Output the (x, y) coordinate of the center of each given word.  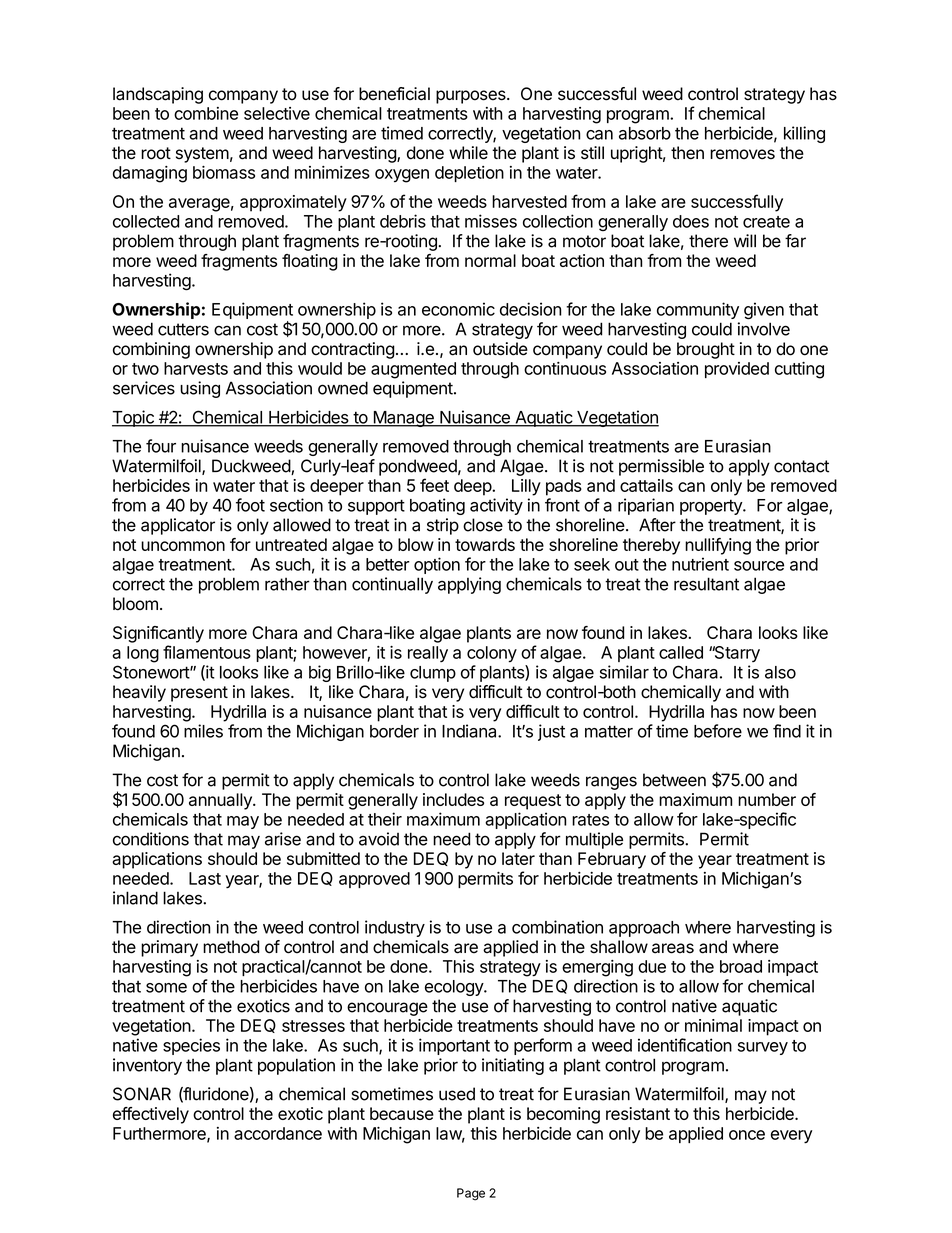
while (468, 153)
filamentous (207, 652)
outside (500, 349)
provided (737, 370)
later (518, 858)
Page (471, 1194)
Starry (736, 654)
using (200, 389)
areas (673, 948)
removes (742, 154)
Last (205, 878)
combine (206, 113)
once (747, 1135)
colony (492, 654)
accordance (278, 1133)
